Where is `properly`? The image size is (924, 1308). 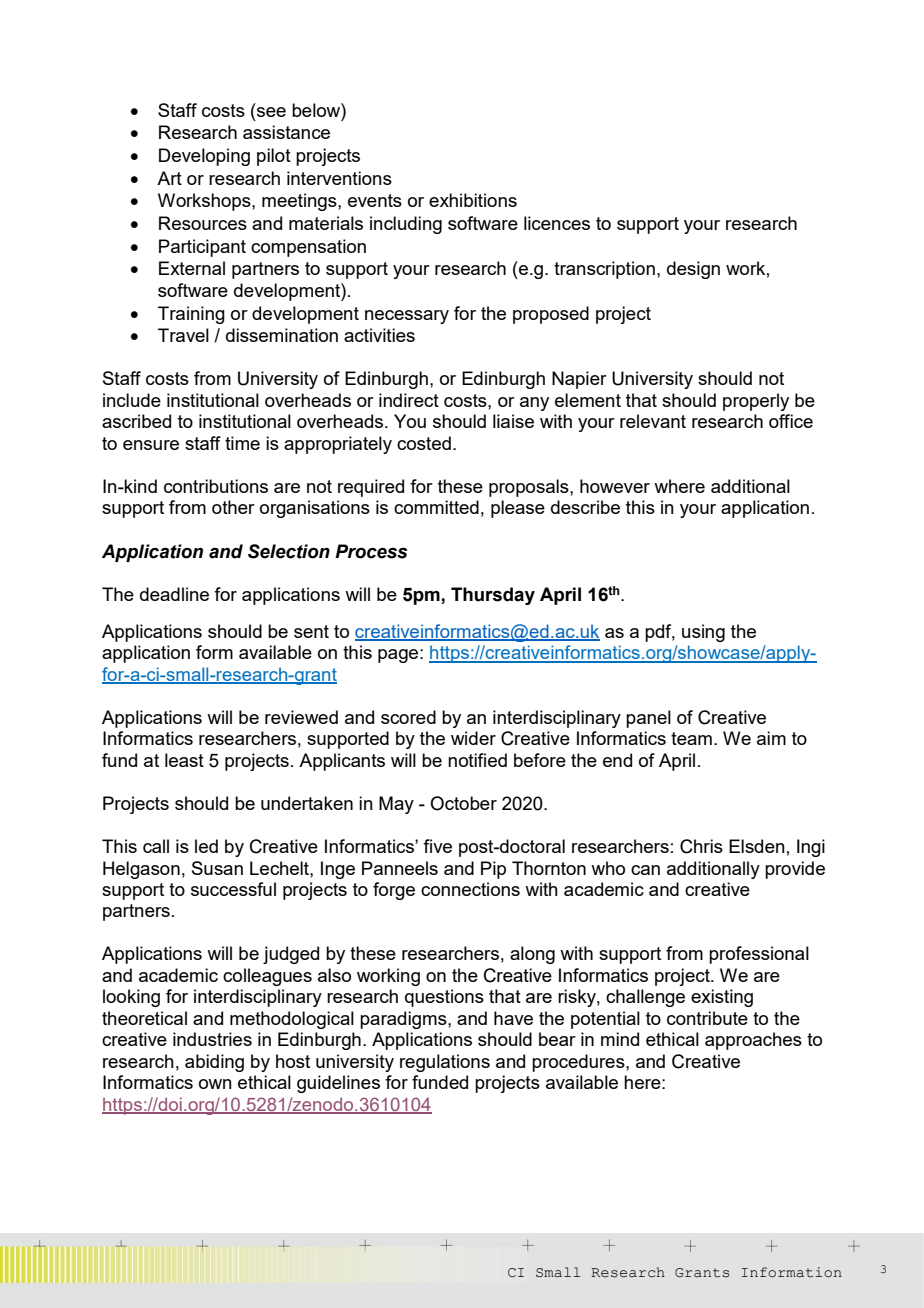
properly is located at coordinates (756, 402).
